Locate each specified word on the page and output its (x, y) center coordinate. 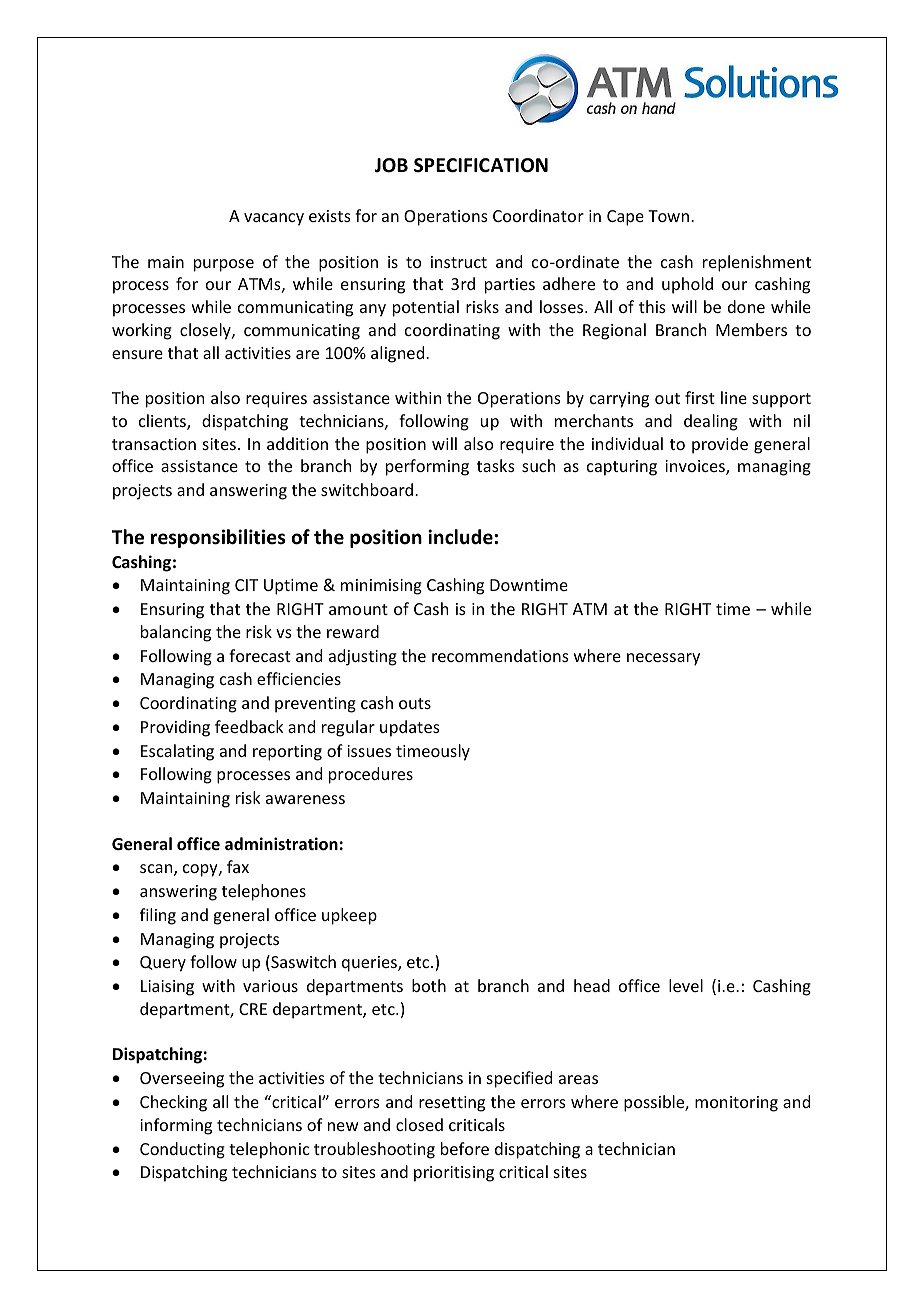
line (734, 397)
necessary (663, 659)
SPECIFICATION (481, 165)
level (686, 985)
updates (410, 728)
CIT (246, 585)
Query (163, 964)
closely (206, 331)
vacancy (274, 219)
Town (670, 216)
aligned (399, 354)
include (460, 537)
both (429, 985)
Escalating (177, 752)
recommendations (500, 655)
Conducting (182, 1150)
